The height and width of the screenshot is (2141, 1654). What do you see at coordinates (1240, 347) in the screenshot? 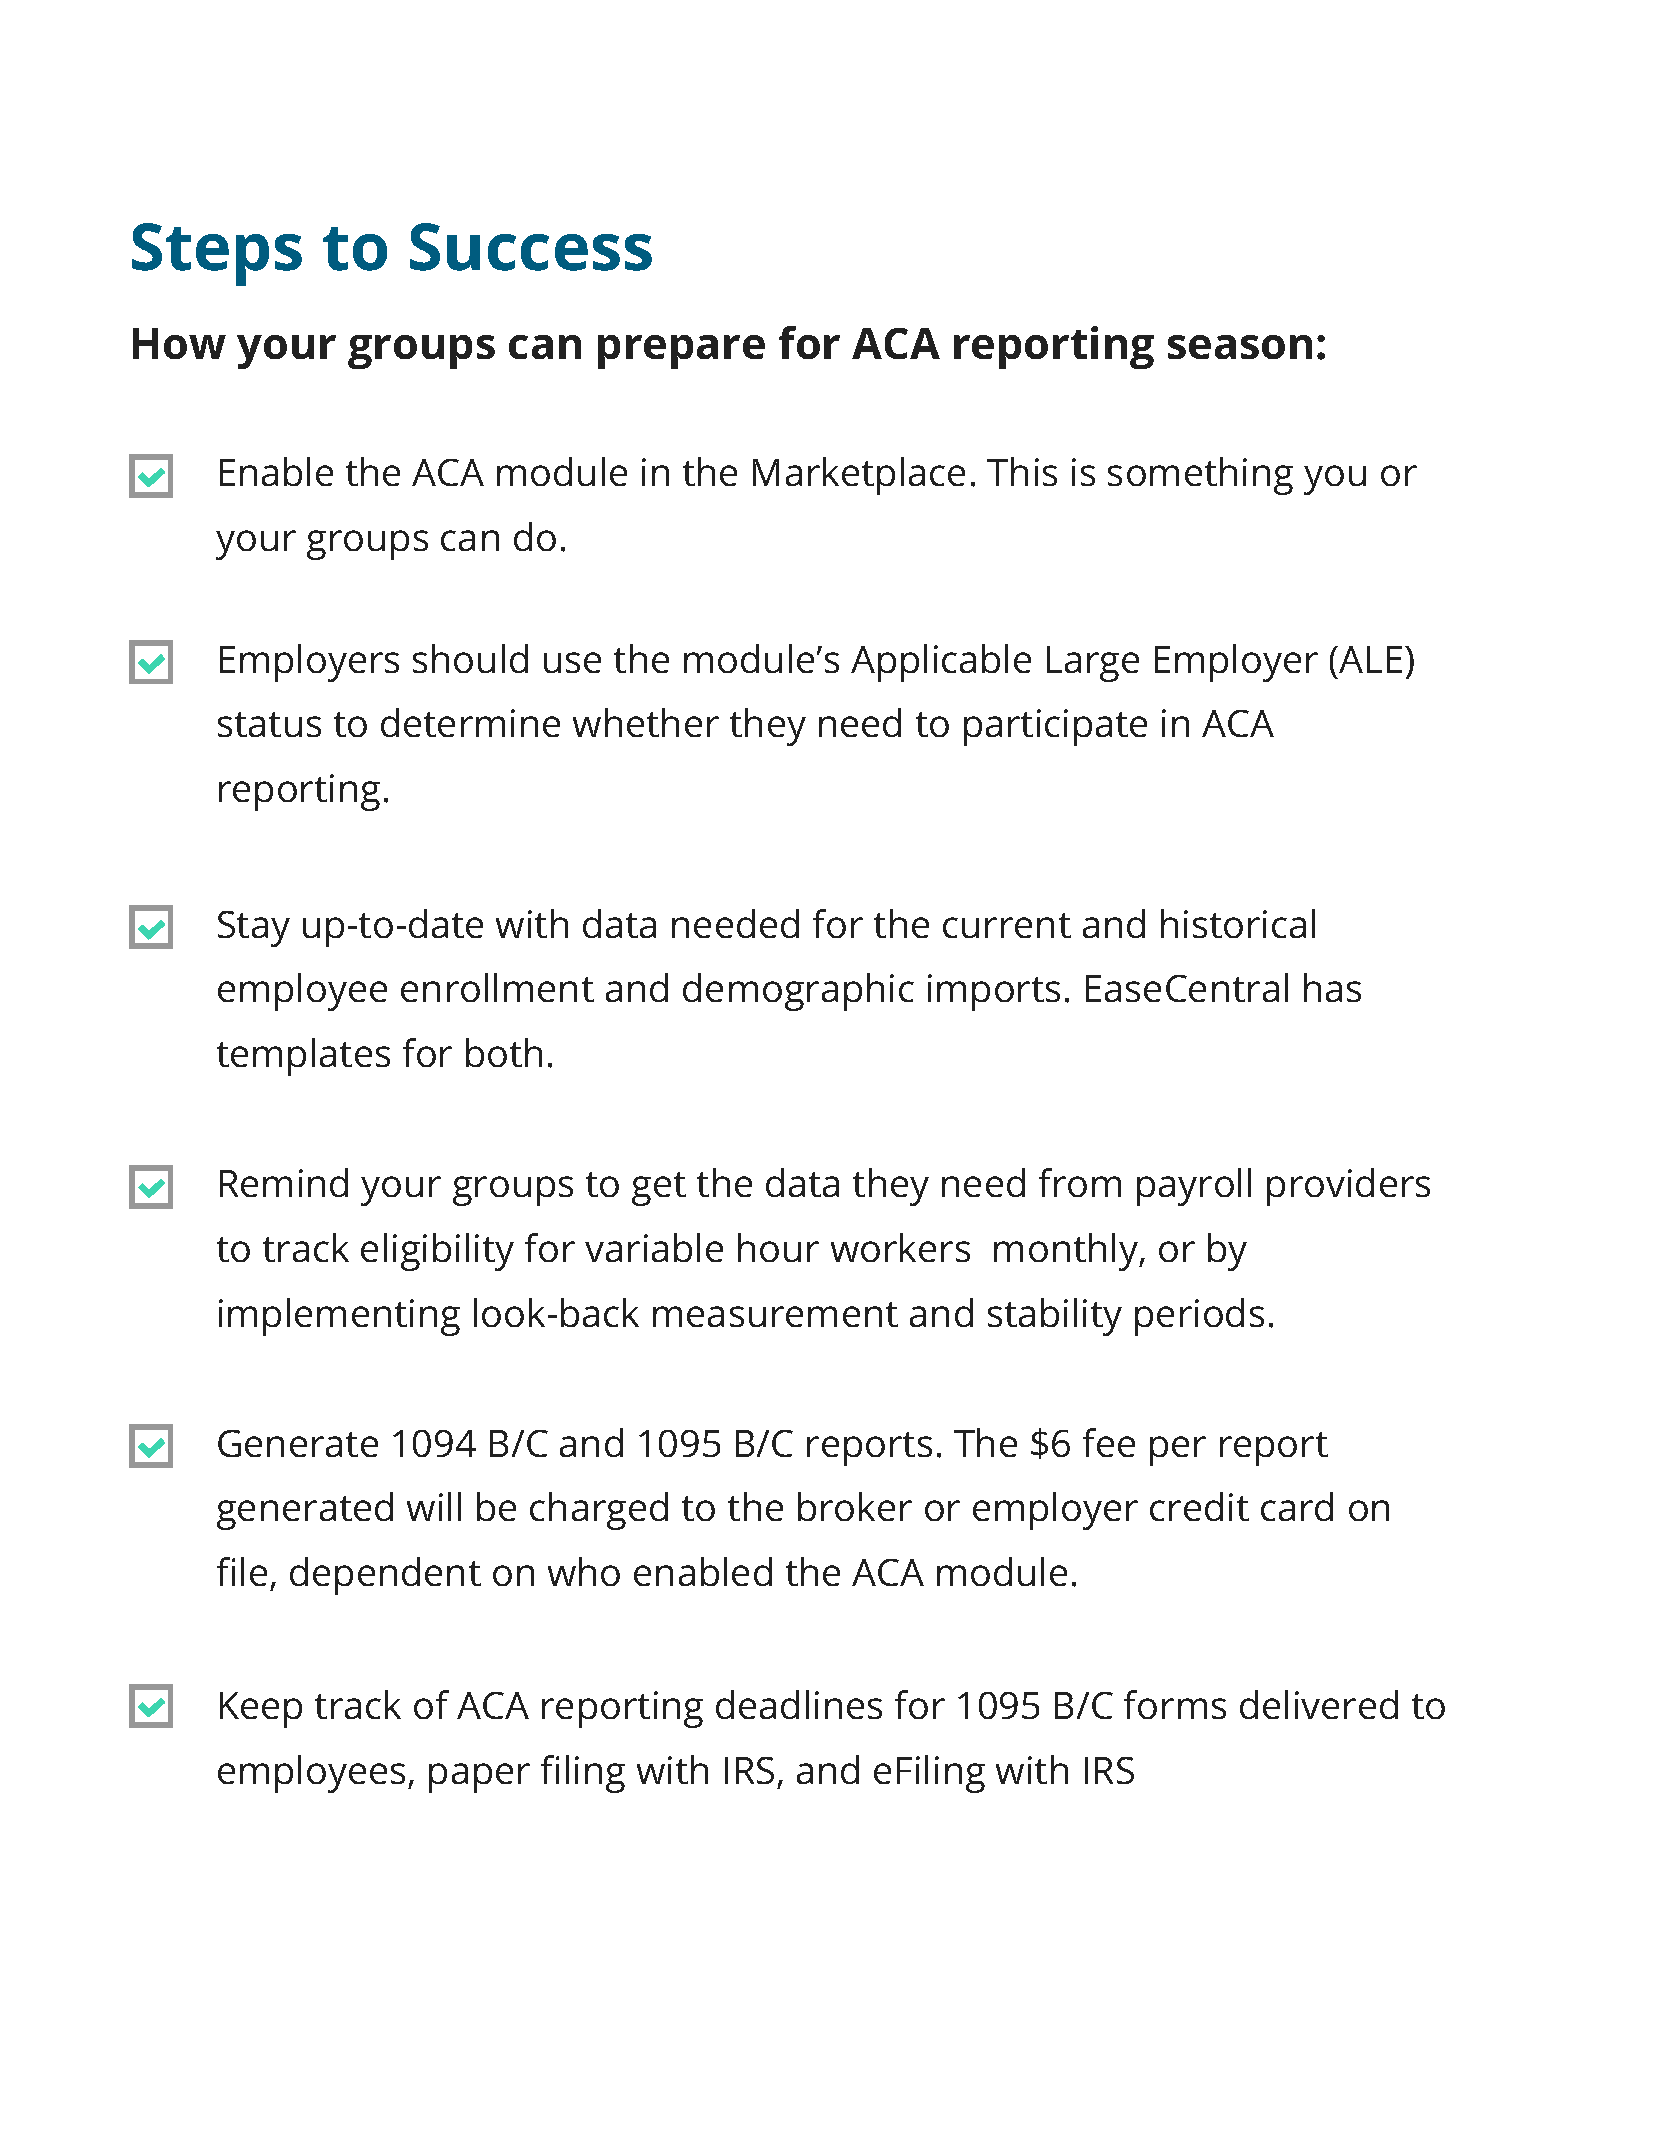
I see `season` at bounding box center [1240, 347].
